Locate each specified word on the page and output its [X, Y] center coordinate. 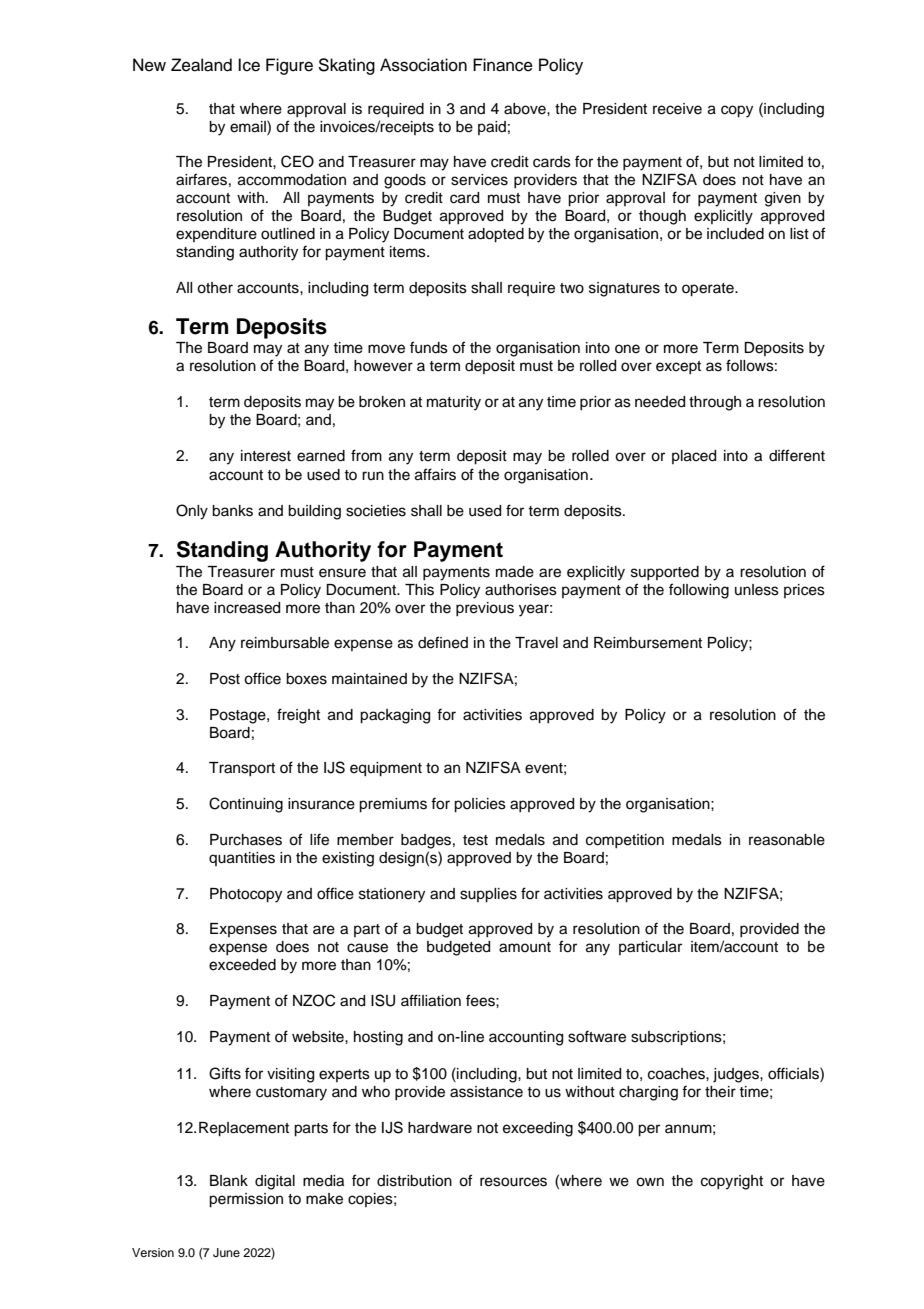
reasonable [787, 840]
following [699, 591]
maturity [454, 403]
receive [677, 109]
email [249, 126]
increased [247, 608]
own [650, 1182]
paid [492, 128]
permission [246, 1200]
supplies [488, 895]
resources [513, 1182]
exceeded [242, 965]
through [715, 403]
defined [443, 642]
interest [266, 456]
